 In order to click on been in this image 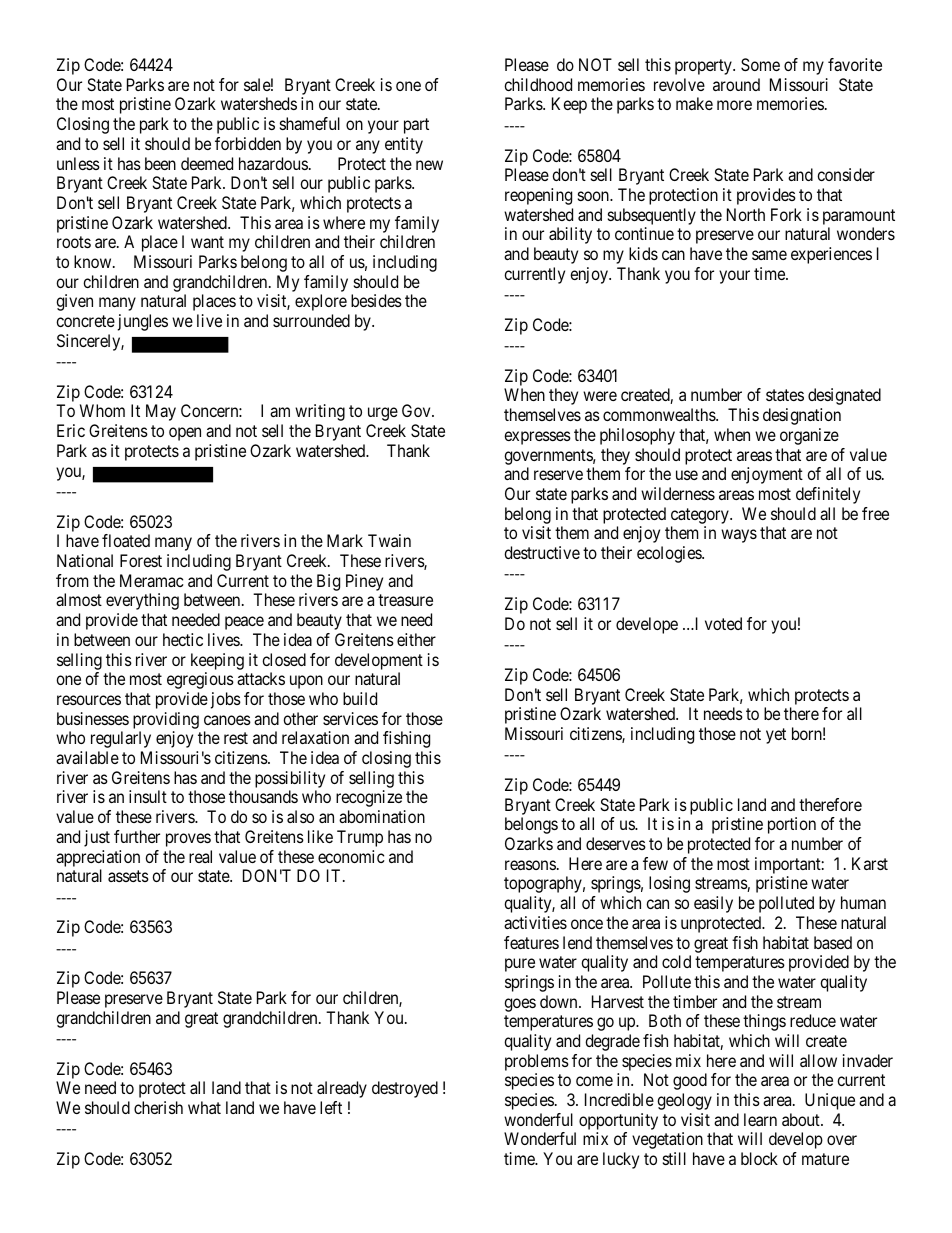, I will do `click(160, 163)`.
